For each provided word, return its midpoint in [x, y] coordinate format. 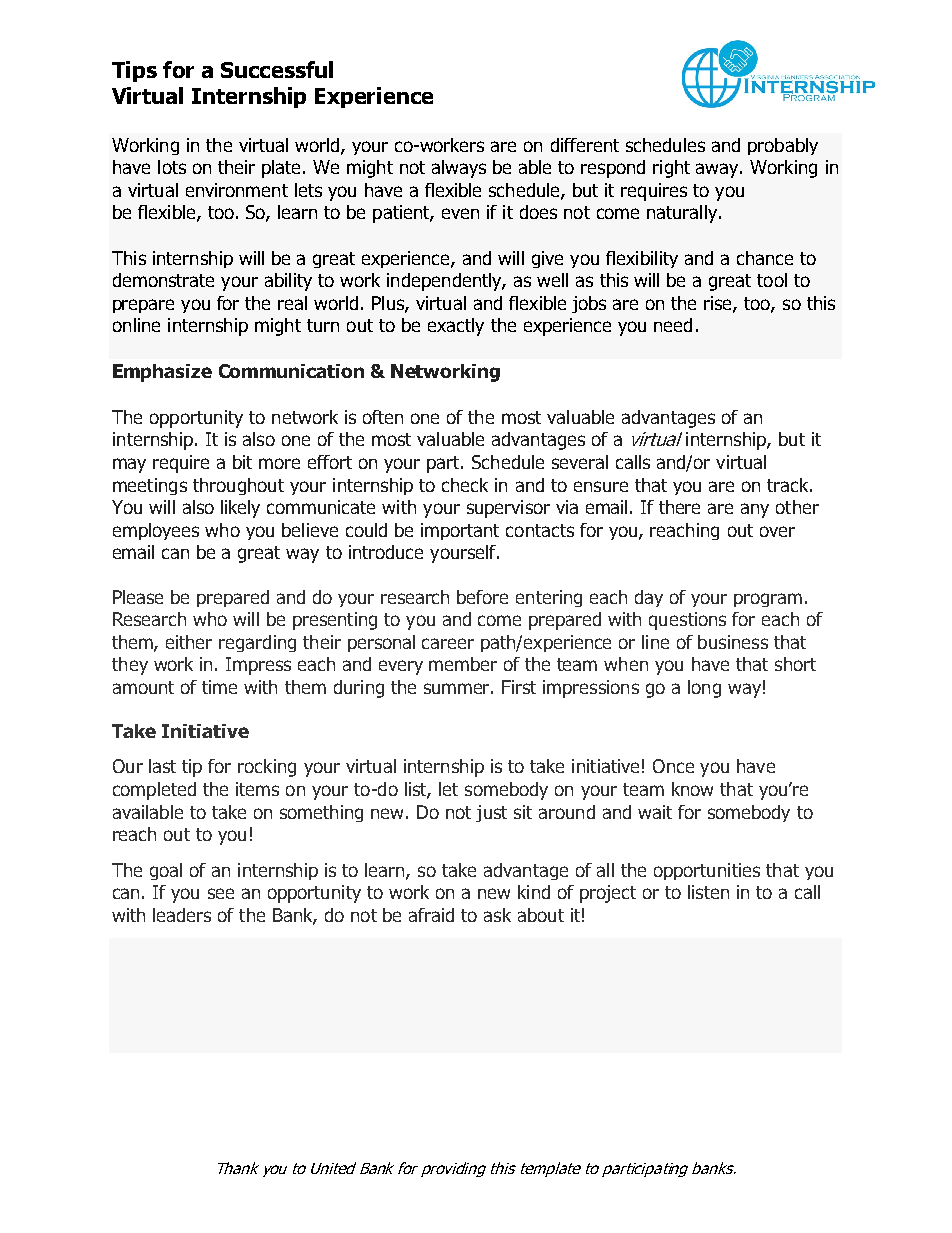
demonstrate [163, 280]
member [463, 664]
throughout [238, 486]
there [679, 507]
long [704, 689]
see [221, 893]
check [465, 485]
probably [783, 146]
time [219, 687]
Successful [277, 69]
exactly [456, 327]
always [459, 169]
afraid [431, 915]
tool [772, 280]
